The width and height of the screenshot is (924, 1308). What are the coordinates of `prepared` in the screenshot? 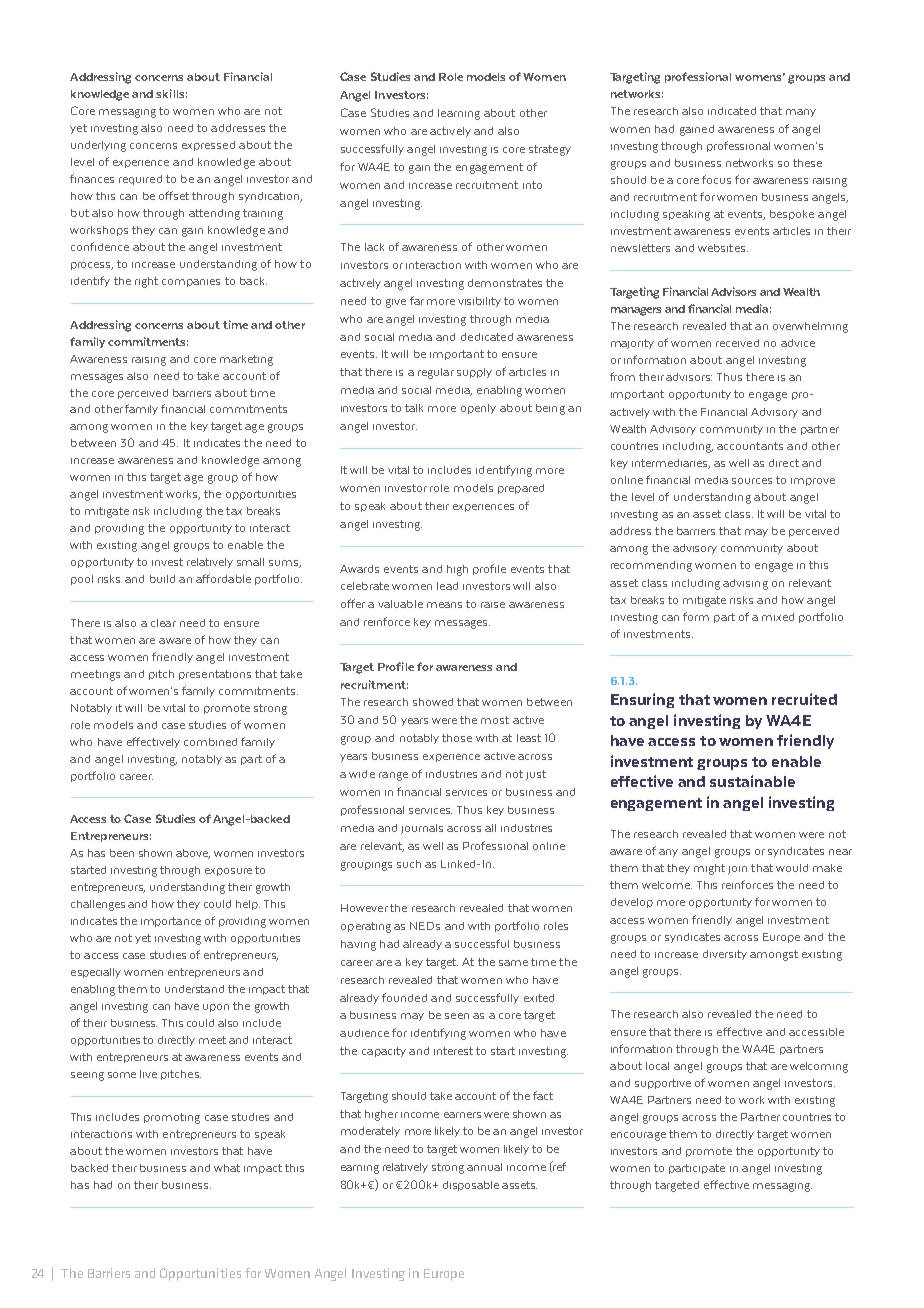 It's located at (521, 489).
